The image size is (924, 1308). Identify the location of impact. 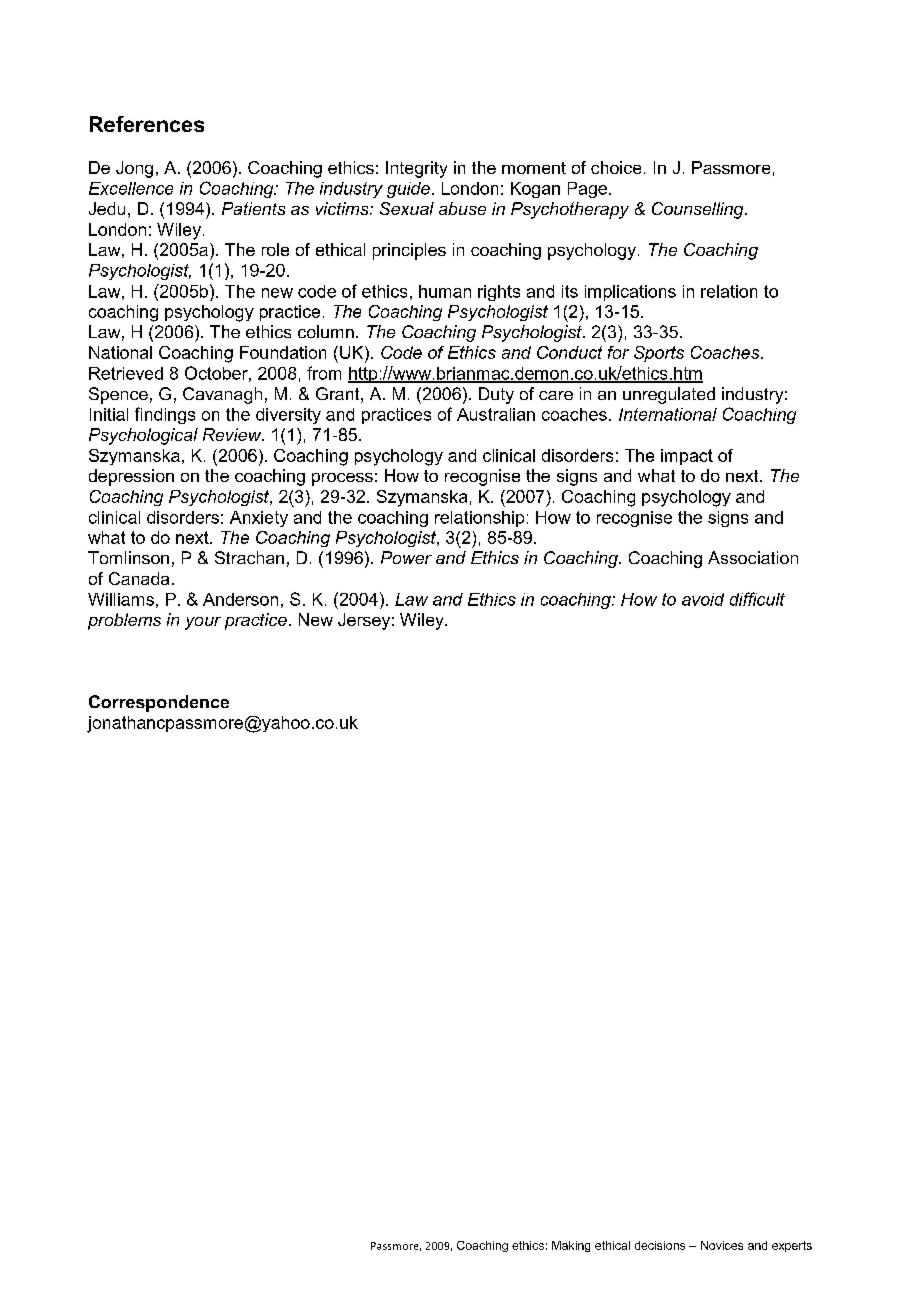
(687, 457).
